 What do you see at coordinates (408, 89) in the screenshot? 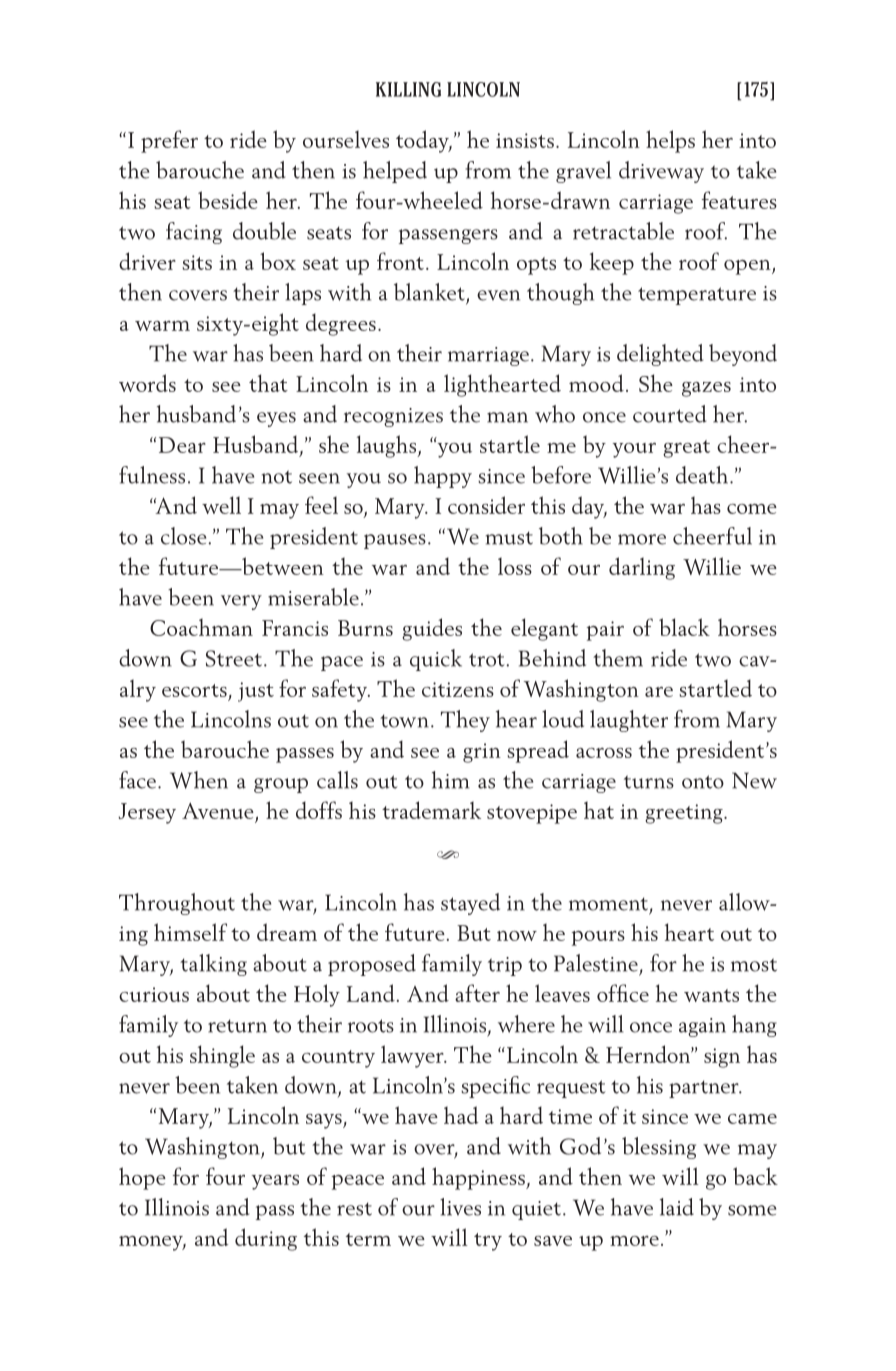
I see `KILLING` at bounding box center [408, 89].
